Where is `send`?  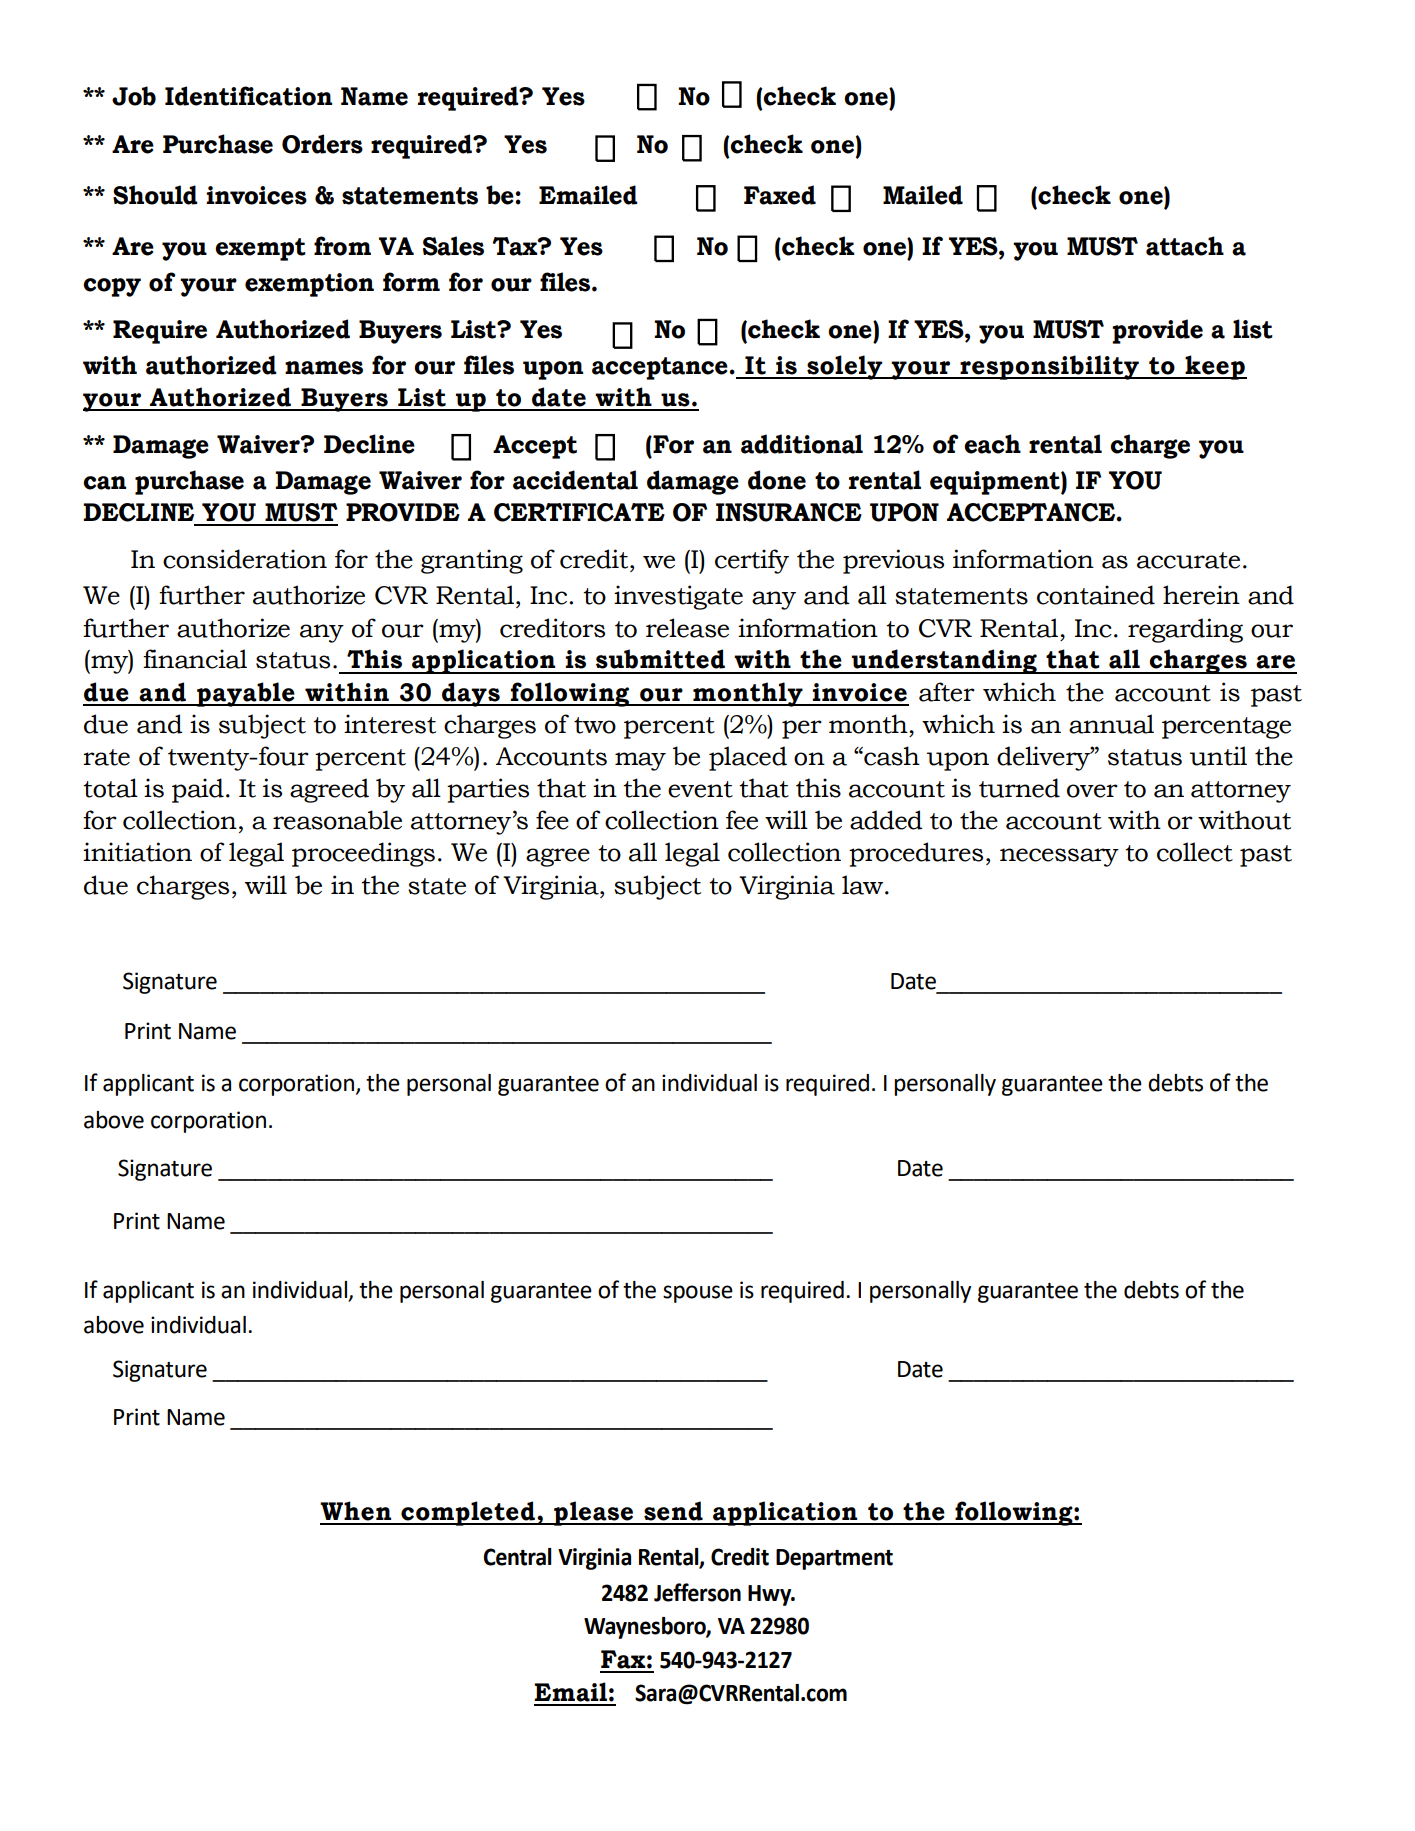 send is located at coordinates (673, 1511).
